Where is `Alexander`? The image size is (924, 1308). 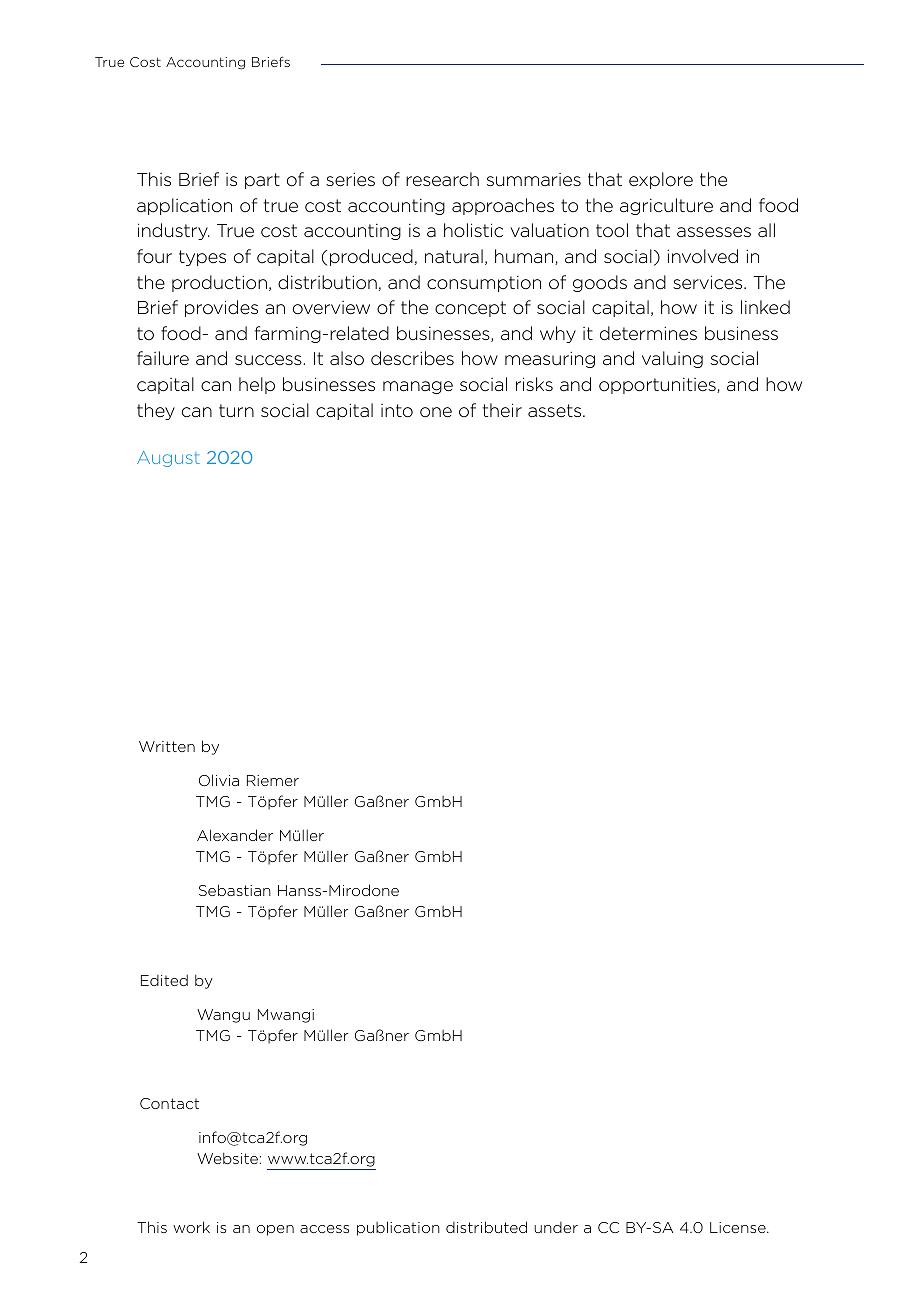 Alexander is located at coordinates (235, 835).
